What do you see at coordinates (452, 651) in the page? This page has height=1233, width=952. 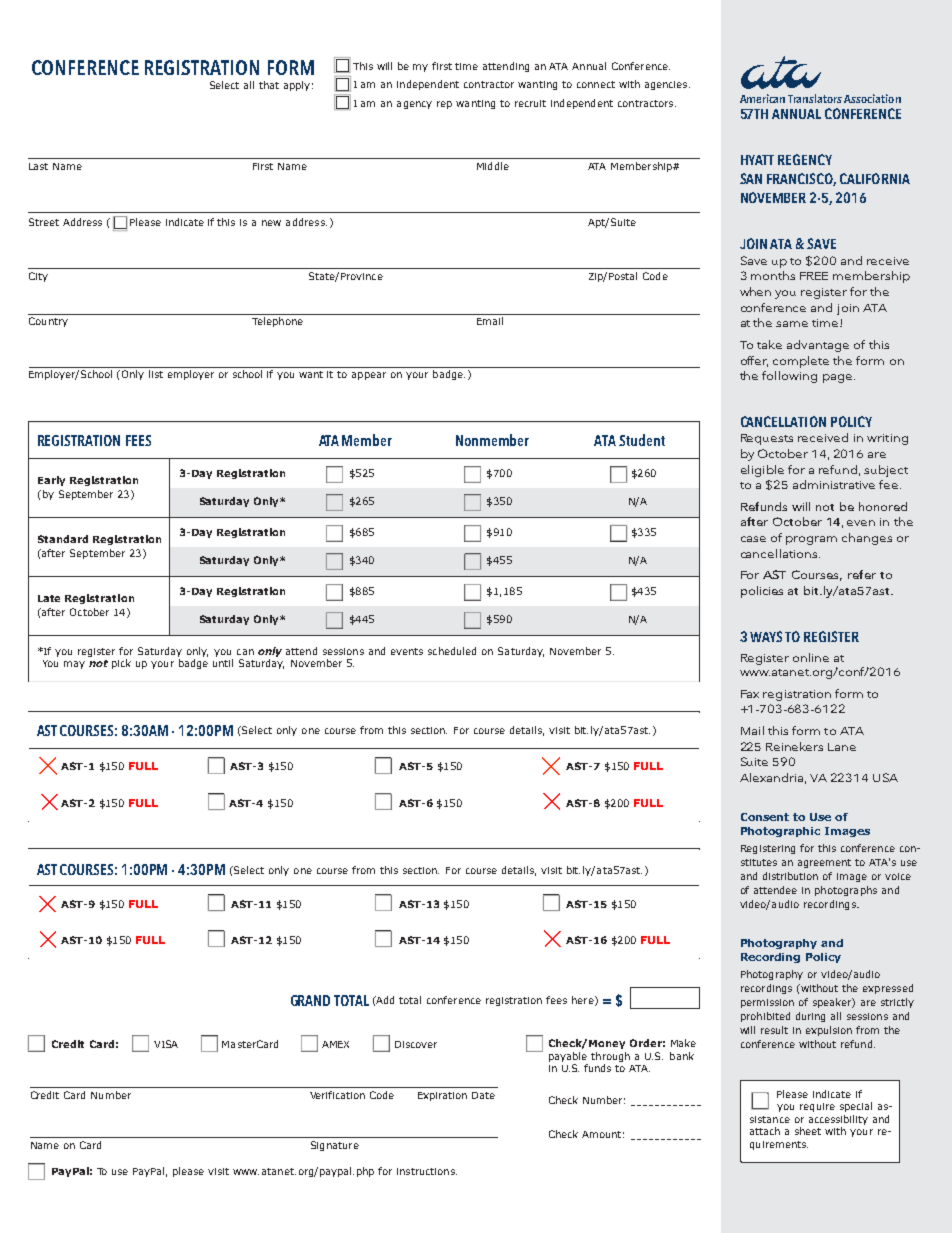 I see `scheduled` at bounding box center [452, 651].
